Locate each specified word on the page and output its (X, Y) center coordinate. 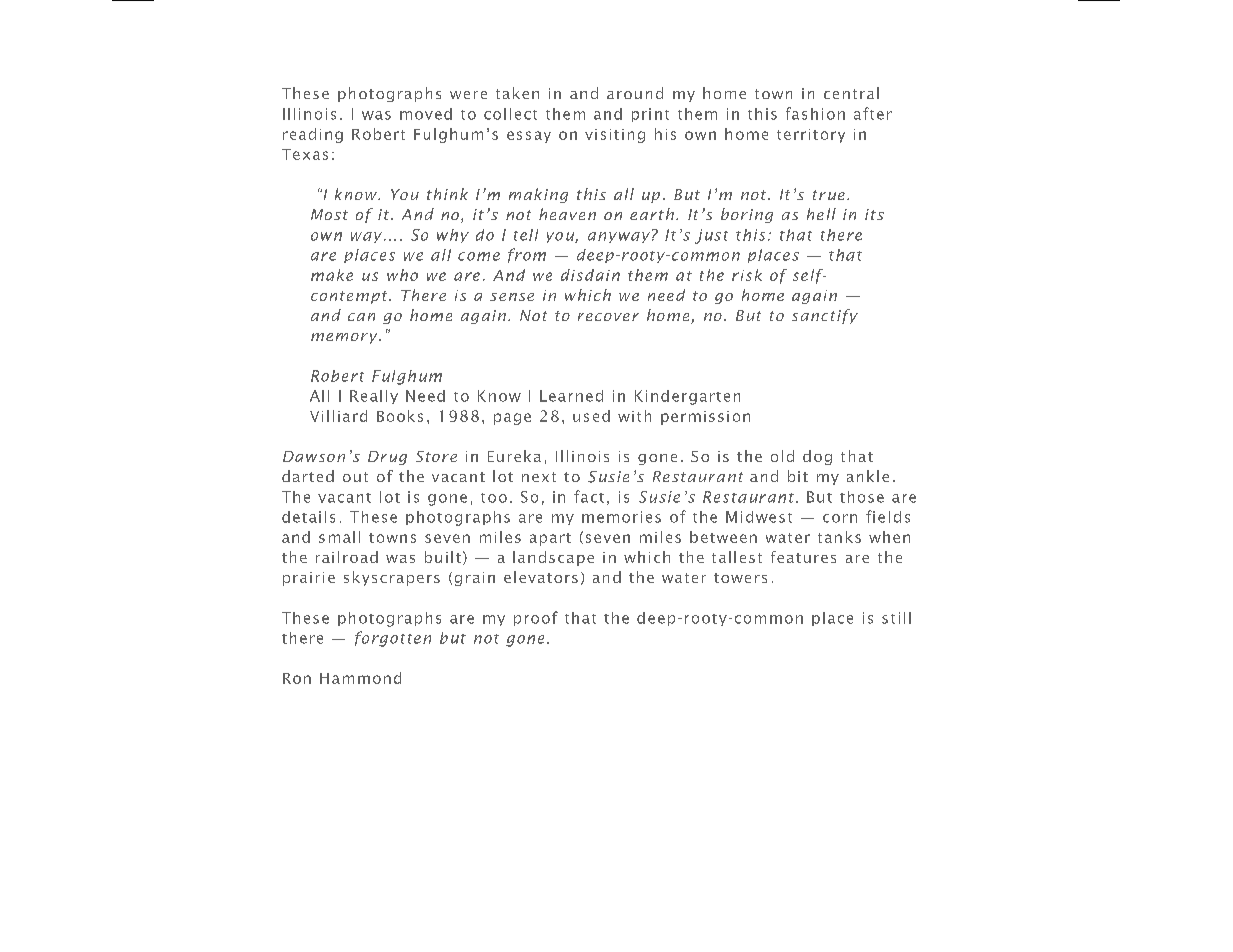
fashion (815, 113)
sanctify (825, 316)
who (402, 275)
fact (589, 496)
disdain (590, 275)
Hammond (360, 678)
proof (536, 618)
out (355, 477)
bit (798, 476)
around (635, 93)
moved (426, 114)
